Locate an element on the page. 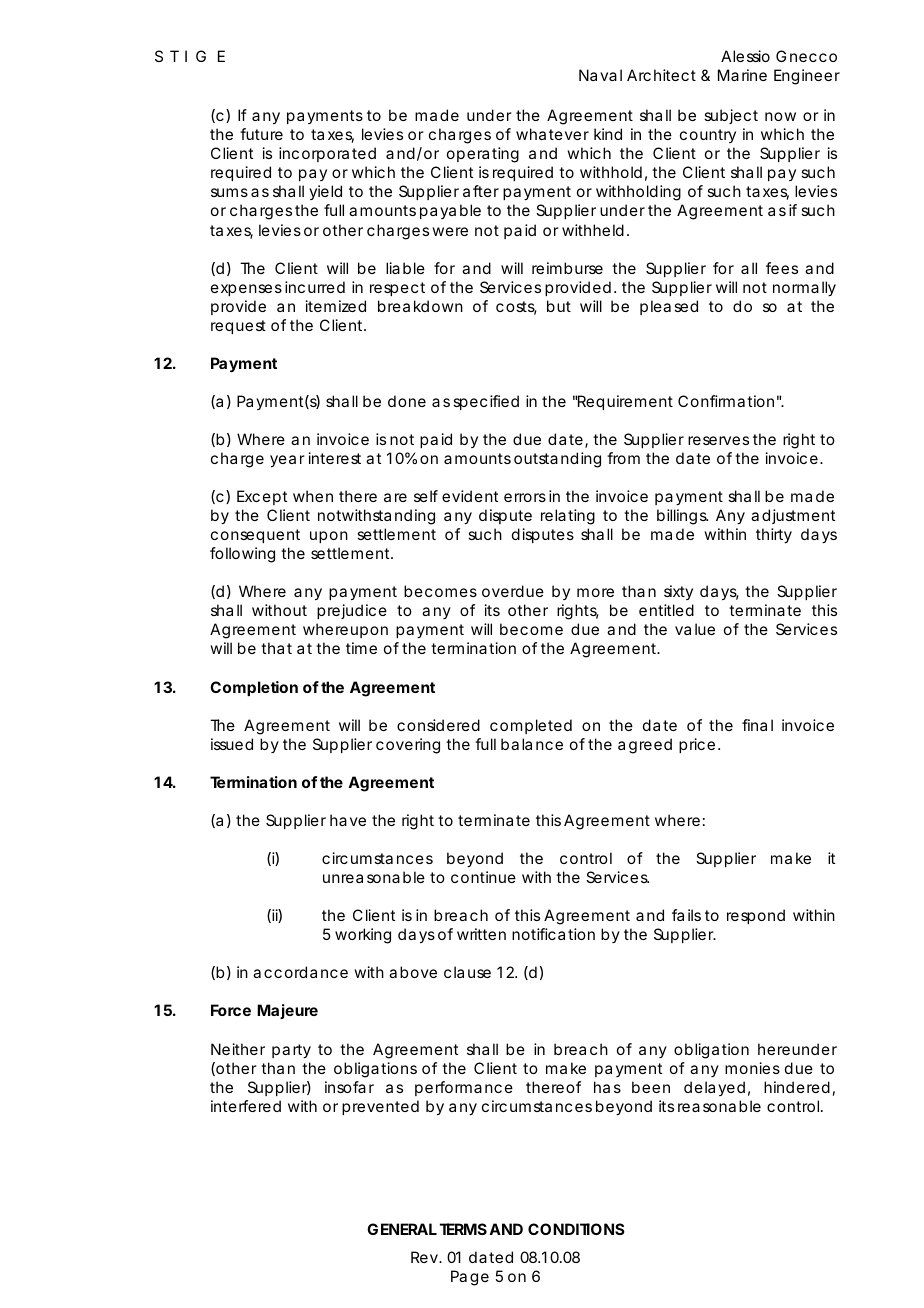  future is located at coordinates (261, 134).
